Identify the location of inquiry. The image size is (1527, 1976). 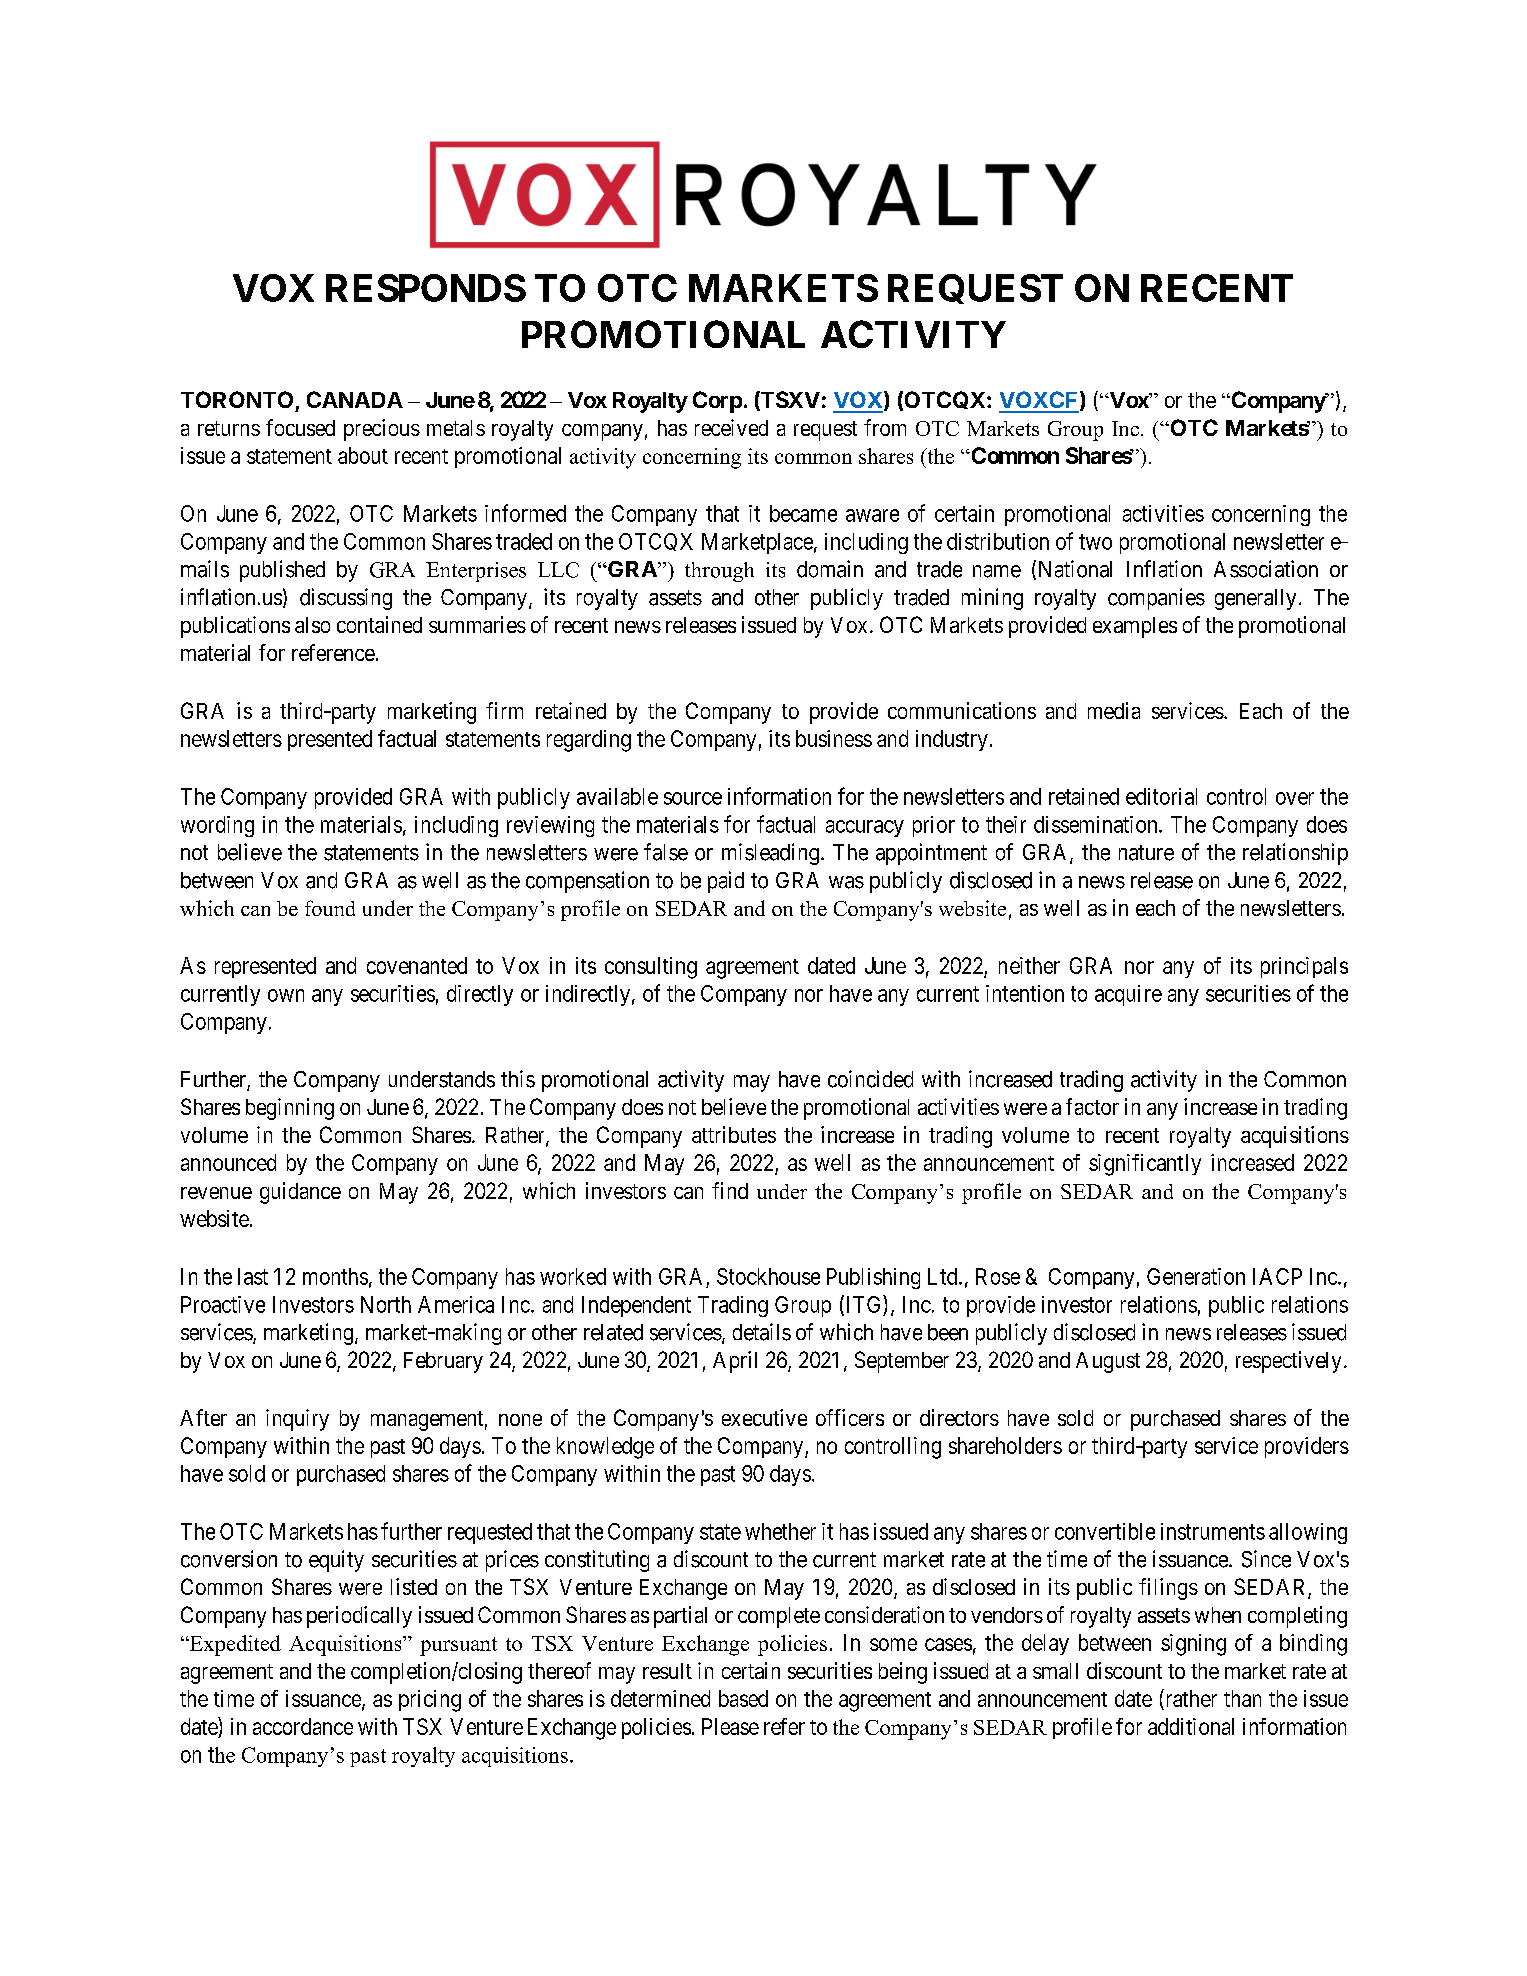
(297, 1420).
